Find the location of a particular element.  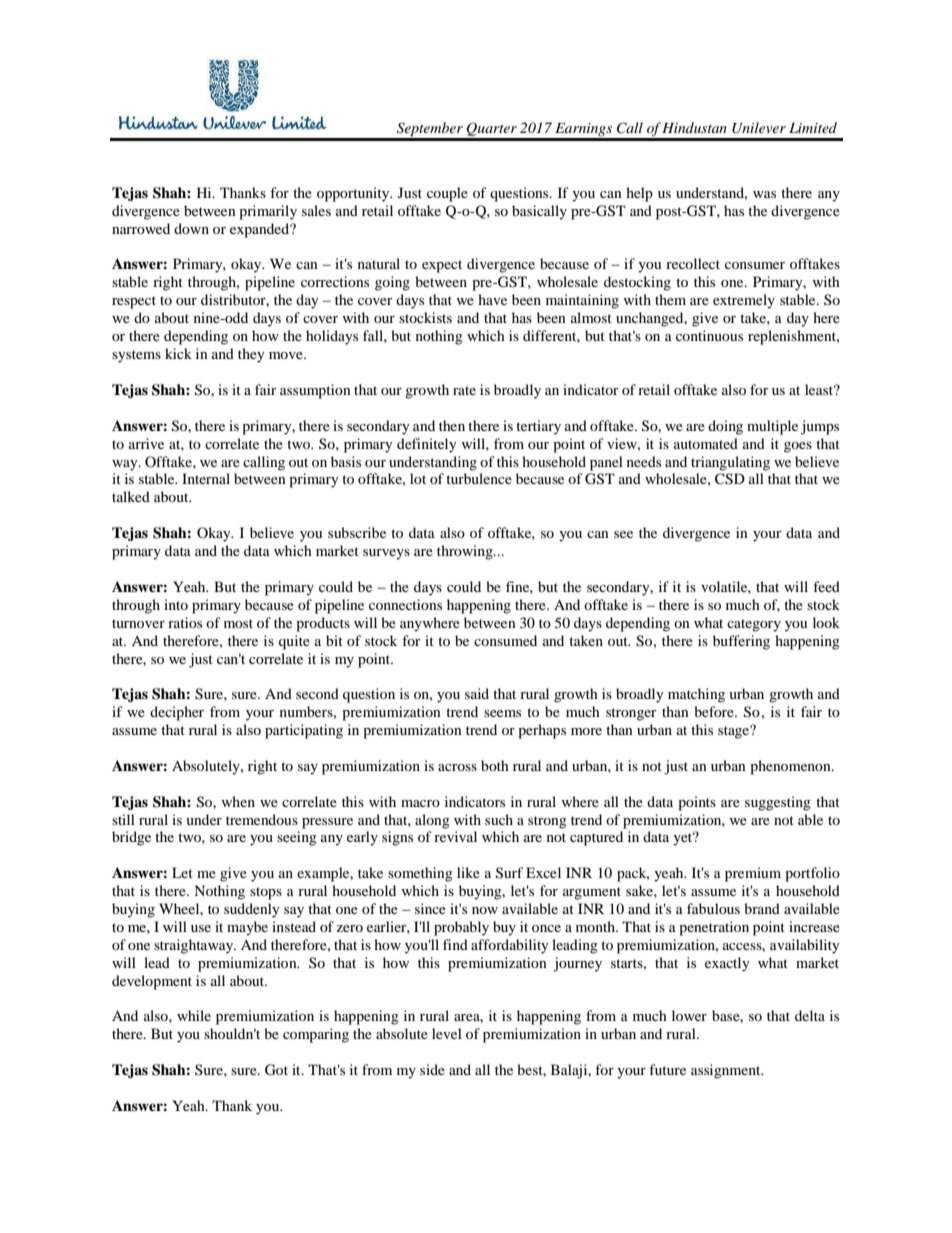

stops is located at coordinates (266, 893).
